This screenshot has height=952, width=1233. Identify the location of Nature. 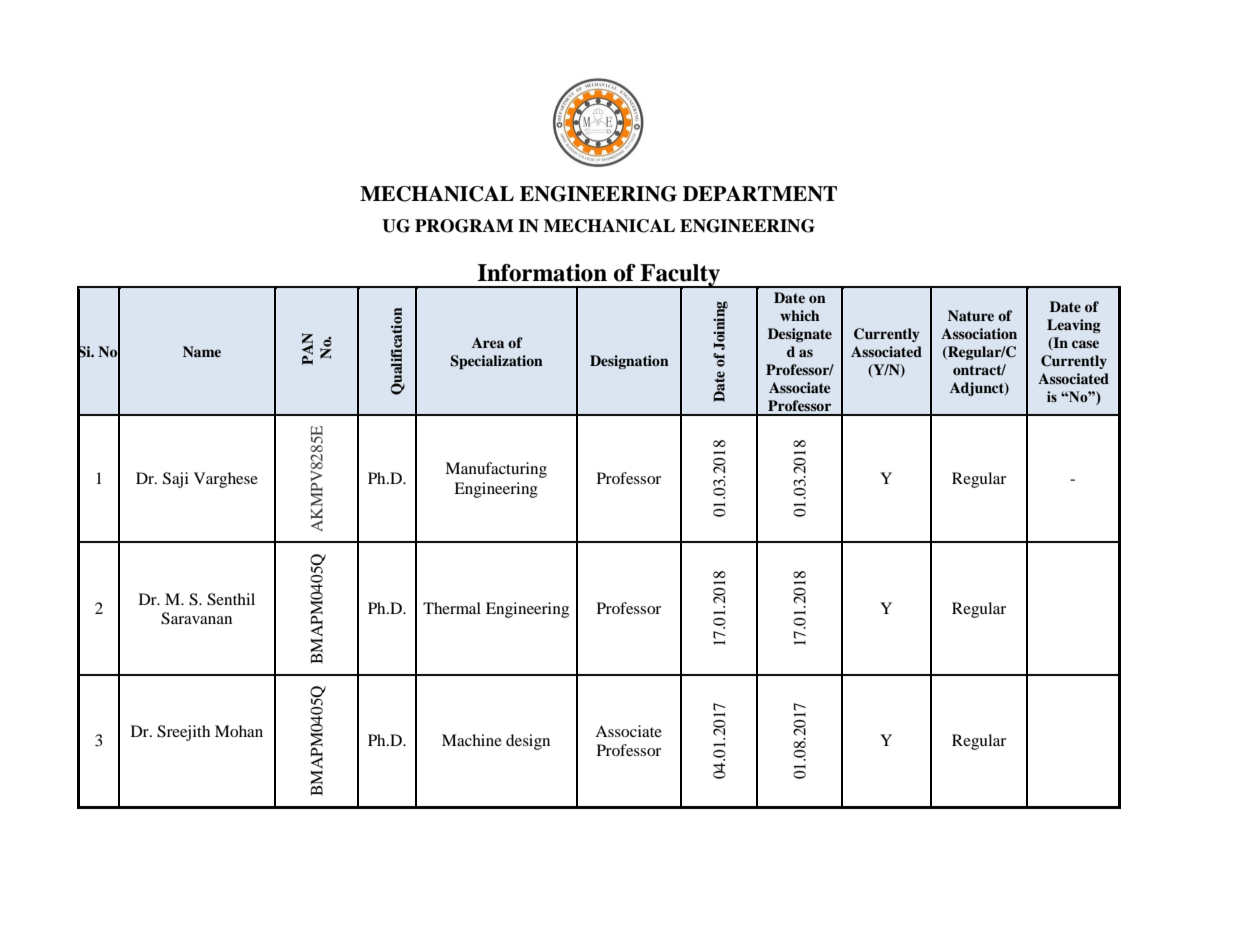
(971, 315).
